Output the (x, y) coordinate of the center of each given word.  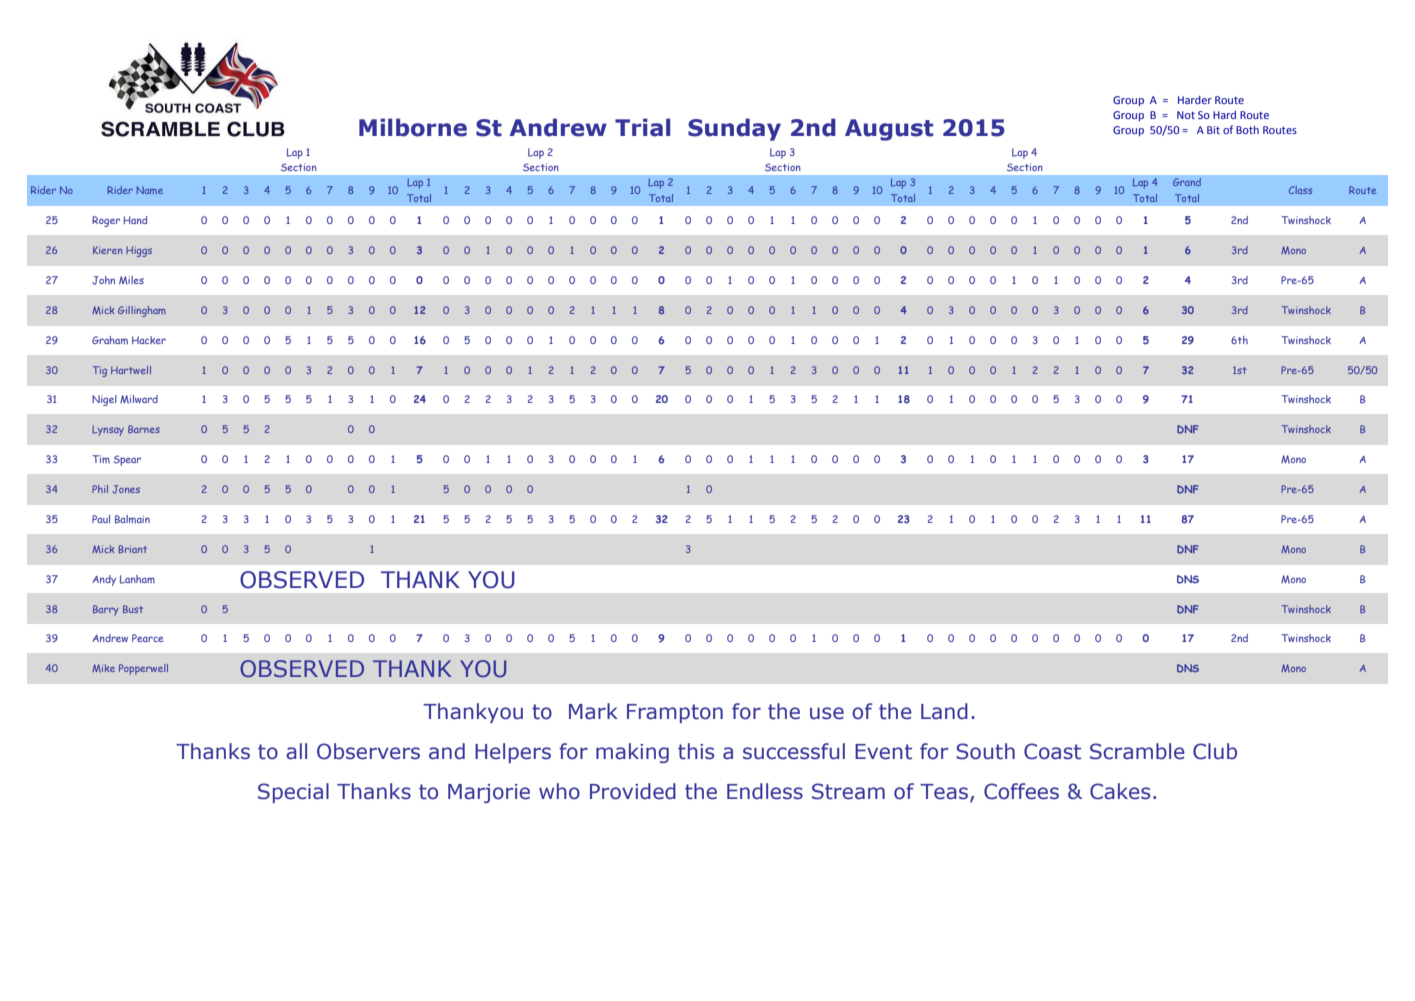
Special (293, 793)
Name (150, 190)
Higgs (139, 251)
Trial (642, 127)
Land (944, 711)
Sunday (734, 129)
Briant (132, 549)
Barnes (144, 429)
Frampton (675, 713)
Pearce (147, 638)
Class (1300, 190)
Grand (1187, 182)
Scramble (1137, 751)
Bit (1213, 130)
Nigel (104, 400)
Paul (101, 519)
